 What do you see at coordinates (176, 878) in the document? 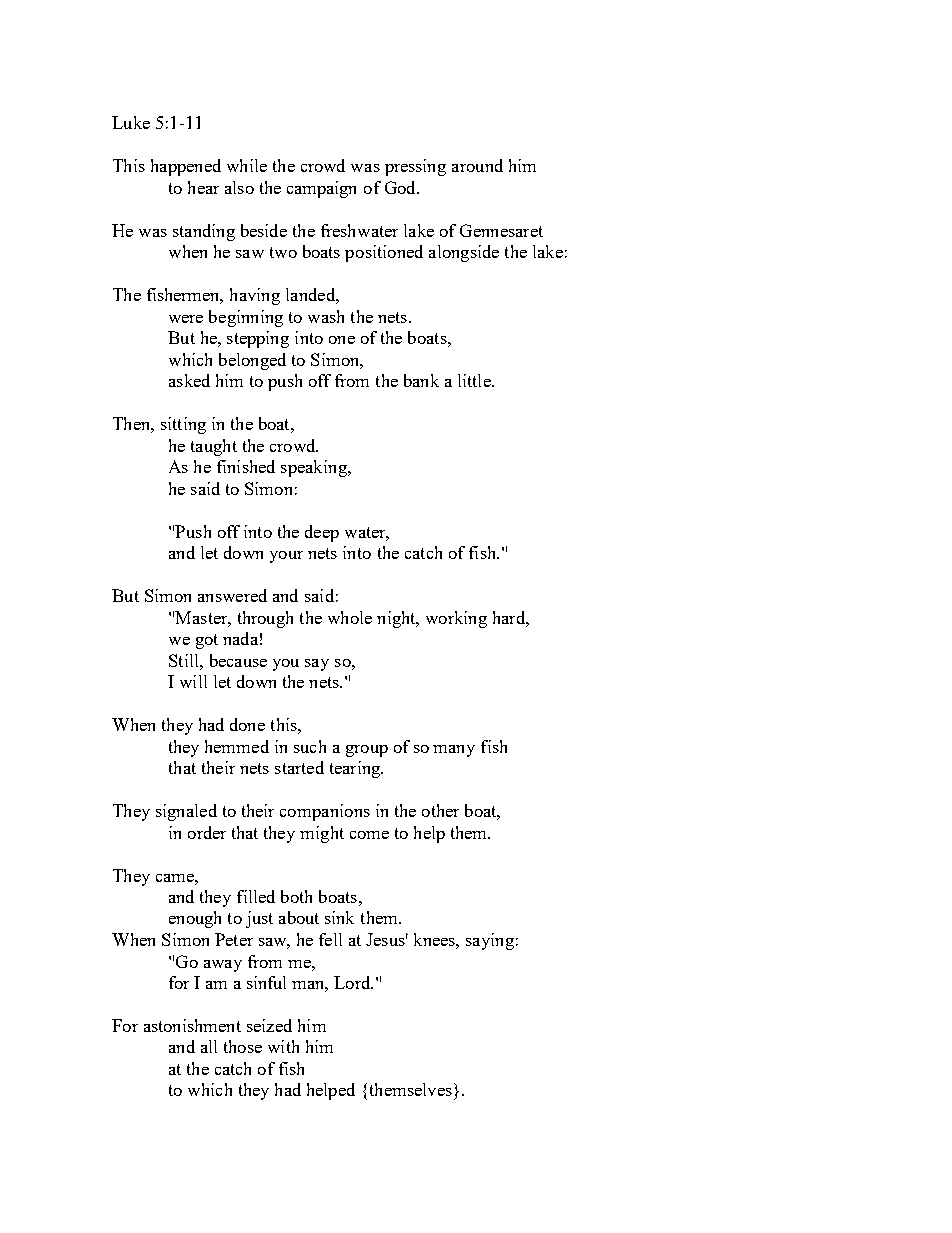
I see `came` at bounding box center [176, 878].
